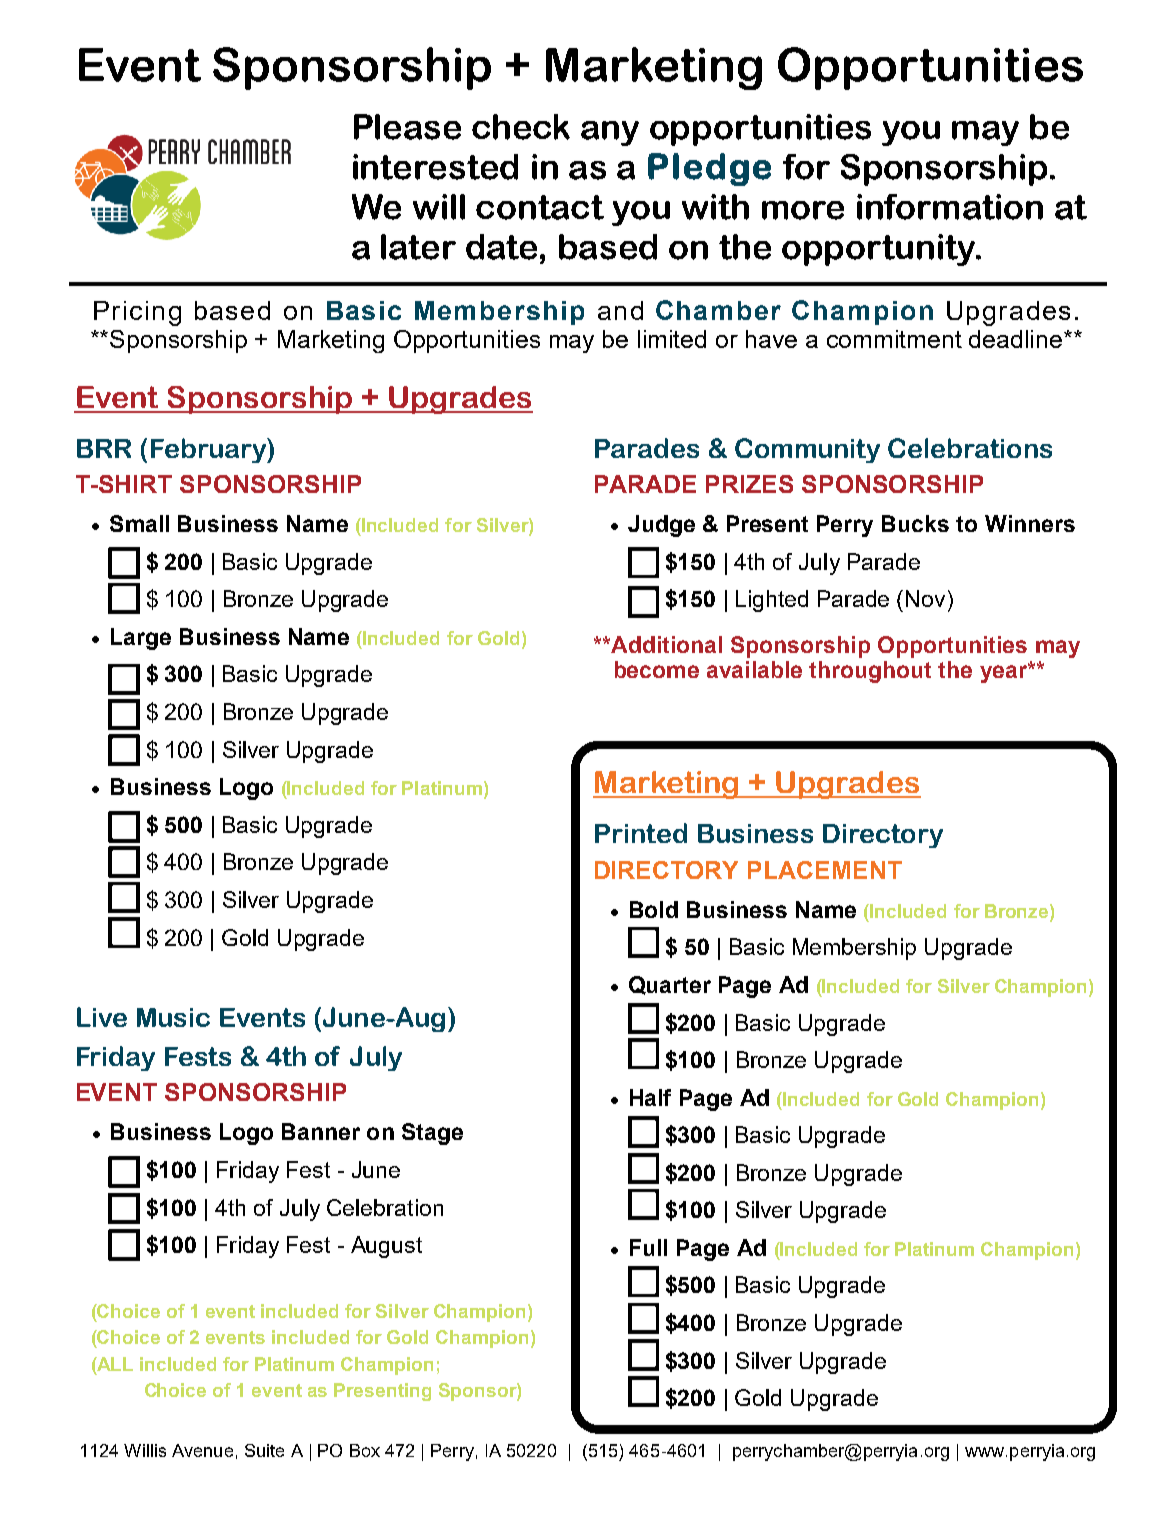  I want to click on Bucks, so click(915, 523).
